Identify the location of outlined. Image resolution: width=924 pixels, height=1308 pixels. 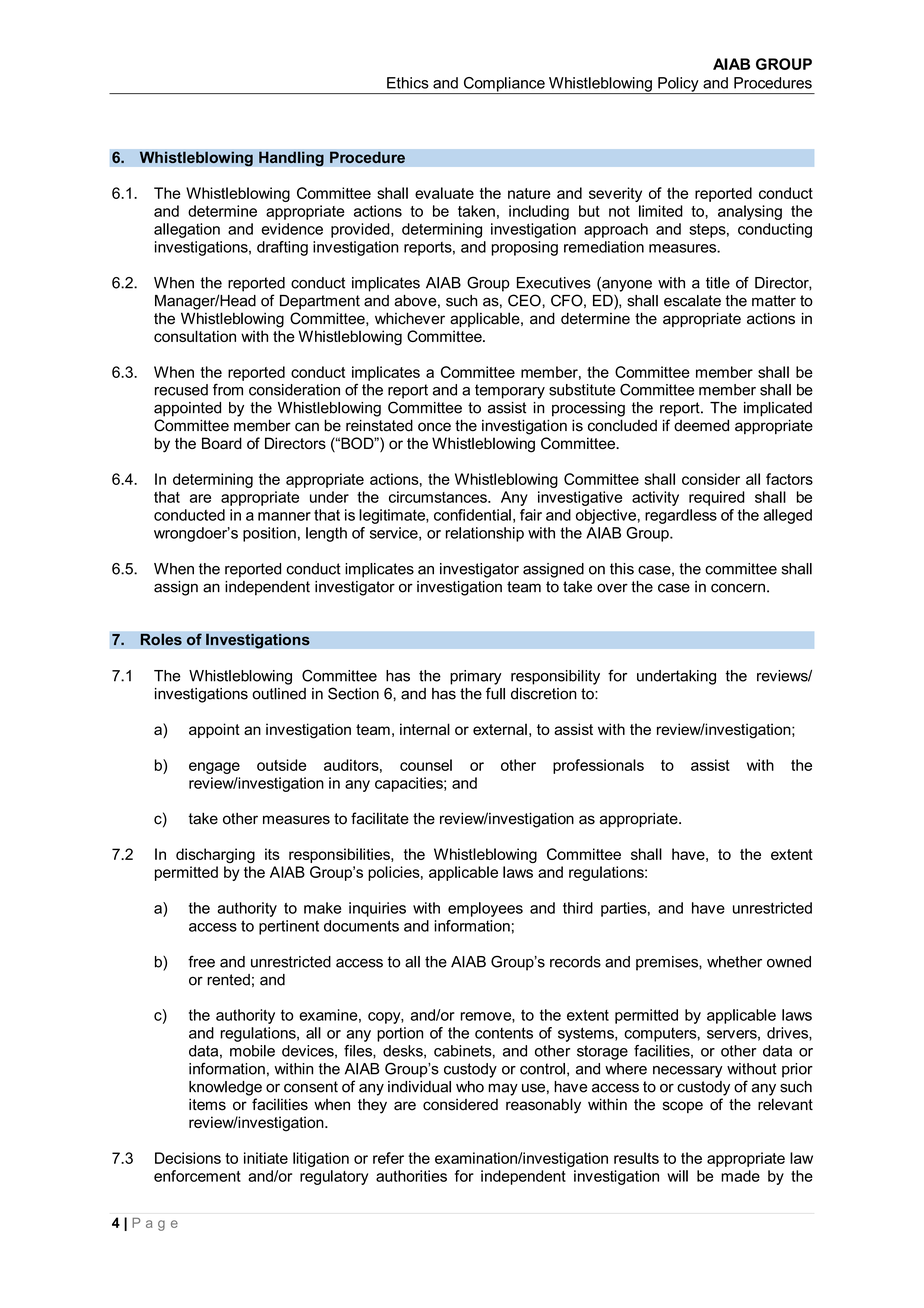
(279, 694).
